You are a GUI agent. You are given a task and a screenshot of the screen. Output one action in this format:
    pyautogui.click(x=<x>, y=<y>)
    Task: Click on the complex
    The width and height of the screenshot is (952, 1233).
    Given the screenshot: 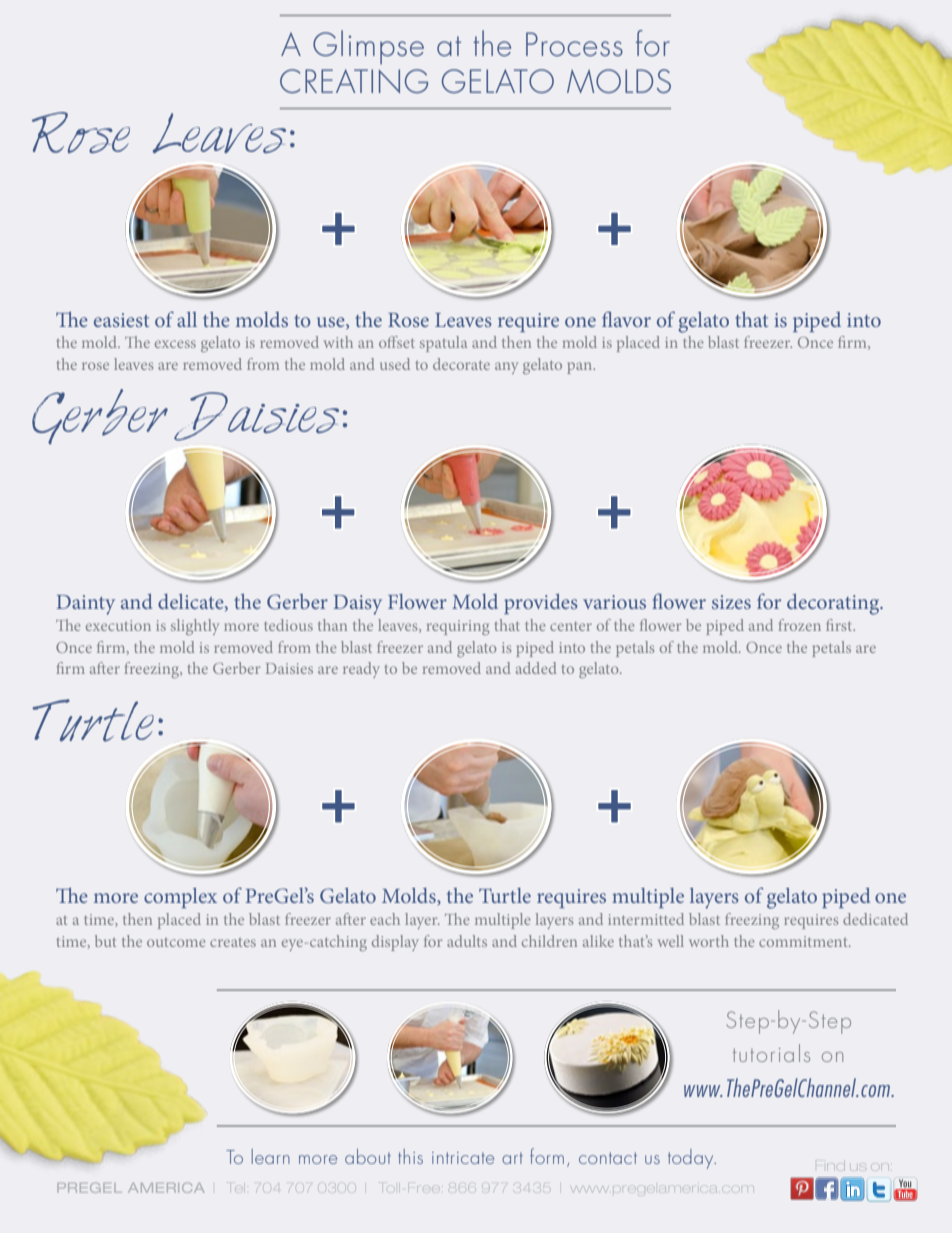 What is the action you would take?
    pyautogui.click(x=180, y=898)
